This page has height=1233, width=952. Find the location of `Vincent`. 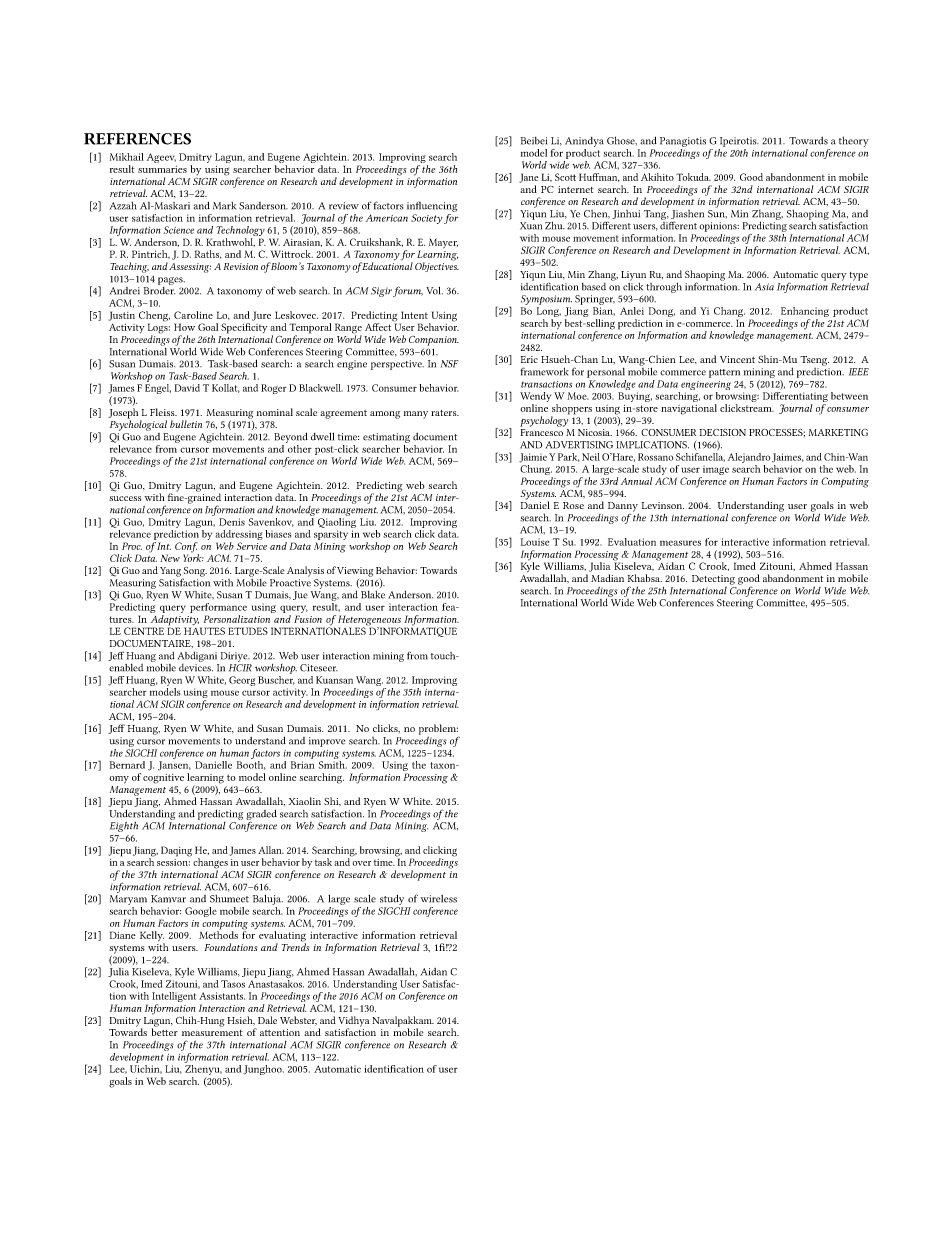

Vincent is located at coordinates (737, 359).
